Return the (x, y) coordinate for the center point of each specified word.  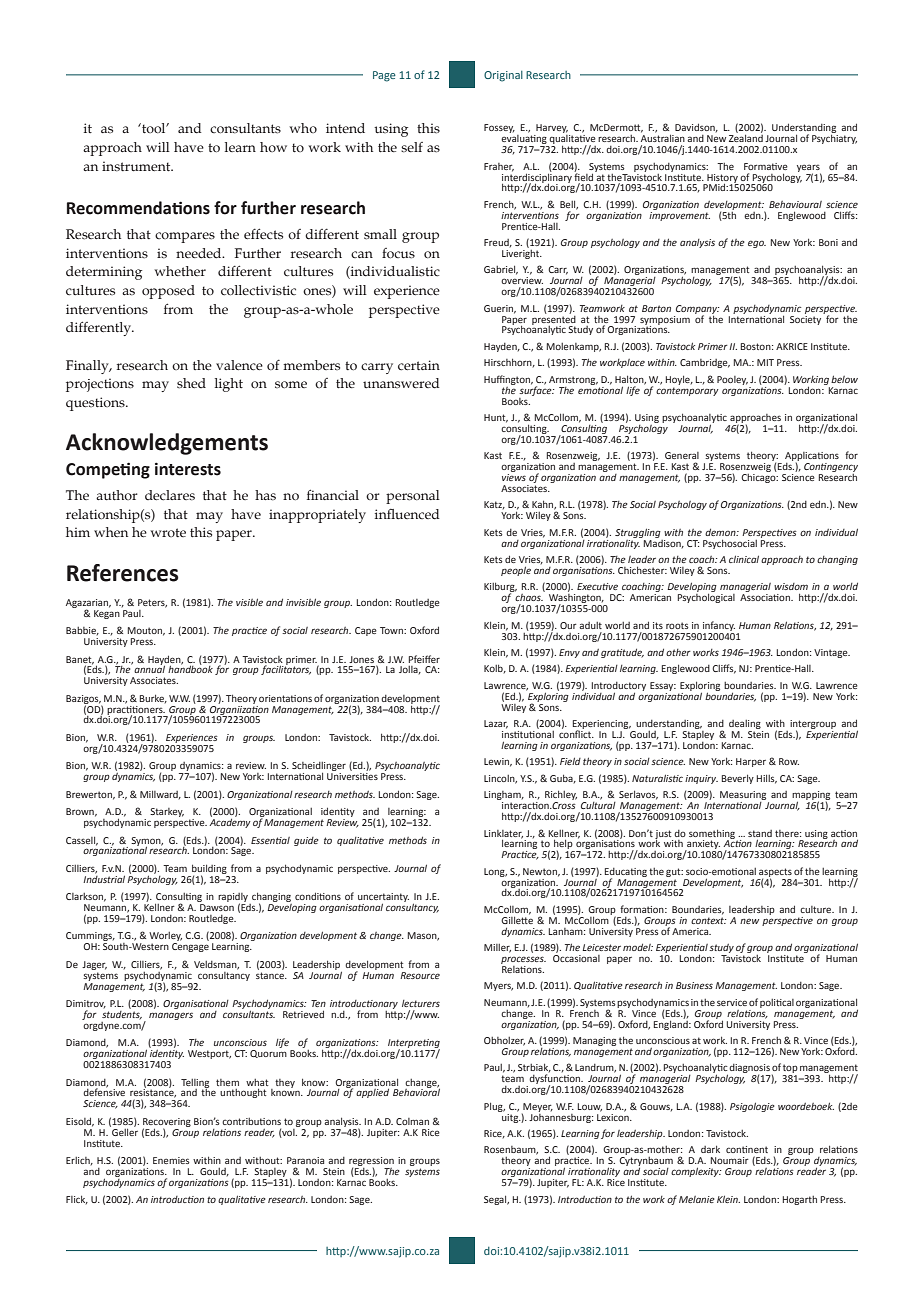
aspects (775, 873)
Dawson (217, 907)
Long (495, 872)
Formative (766, 166)
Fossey (499, 128)
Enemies (171, 1160)
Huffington (508, 380)
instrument (137, 166)
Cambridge (705, 363)
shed (191, 383)
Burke (153, 698)
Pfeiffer (424, 659)
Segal (496, 1200)
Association (766, 597)
